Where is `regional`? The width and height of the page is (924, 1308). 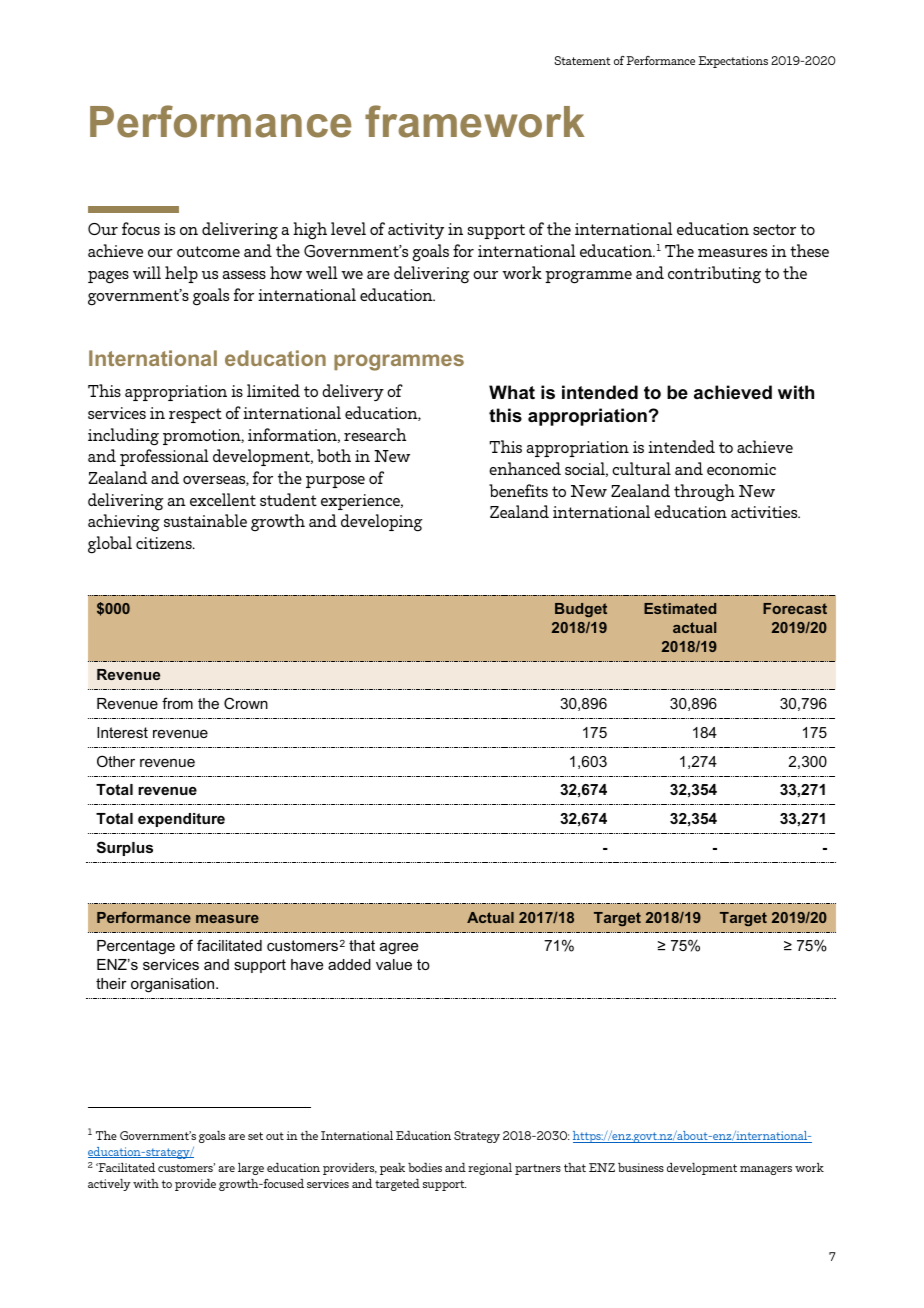 regional is located at coordinates (490, 1169).
